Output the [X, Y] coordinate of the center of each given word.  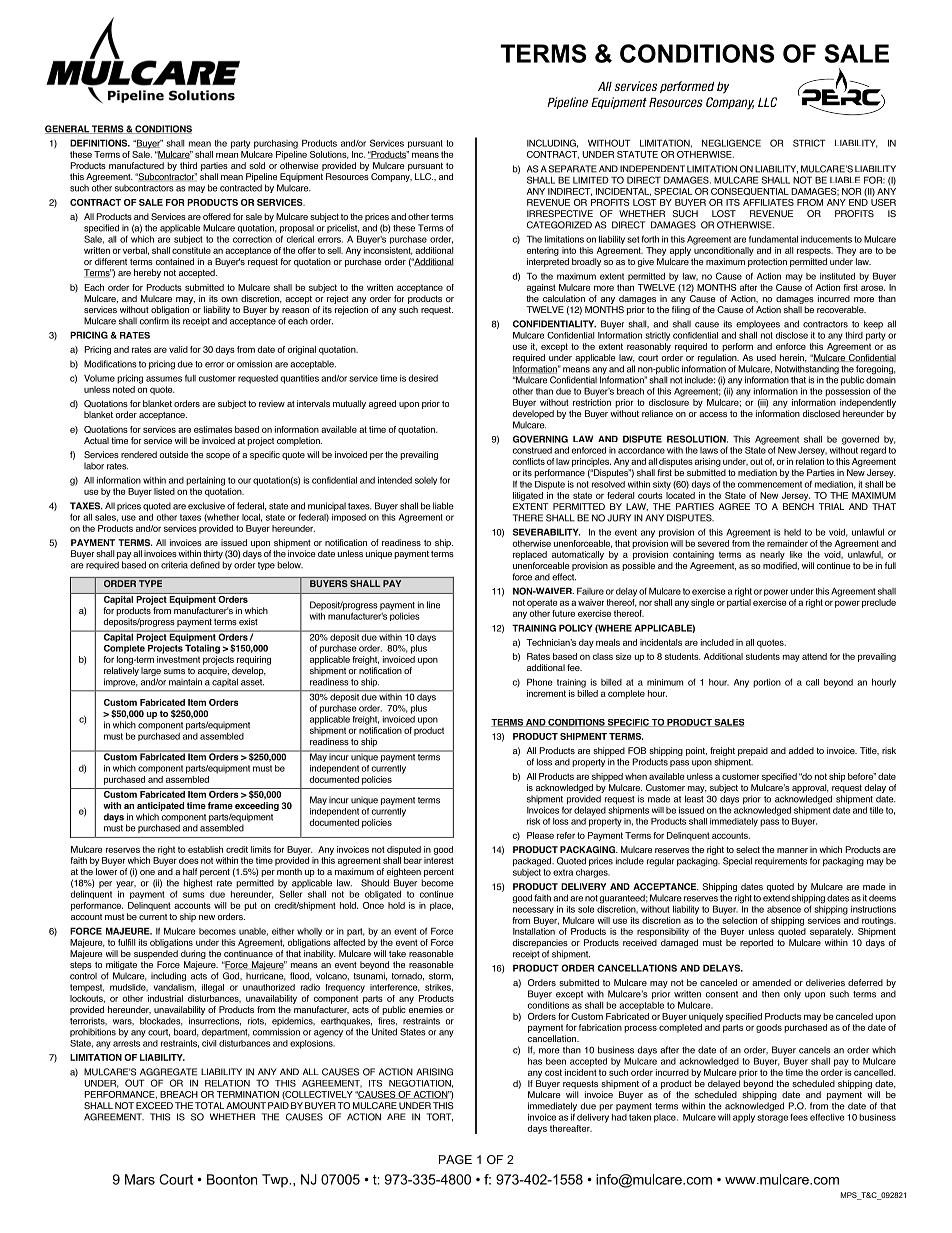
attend [814, 656]
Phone [540, 682]
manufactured [136, 165]
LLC [424, 176]
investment [178, 659]
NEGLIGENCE [731, 143]
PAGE [455, 1159]
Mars [140, 1179]
